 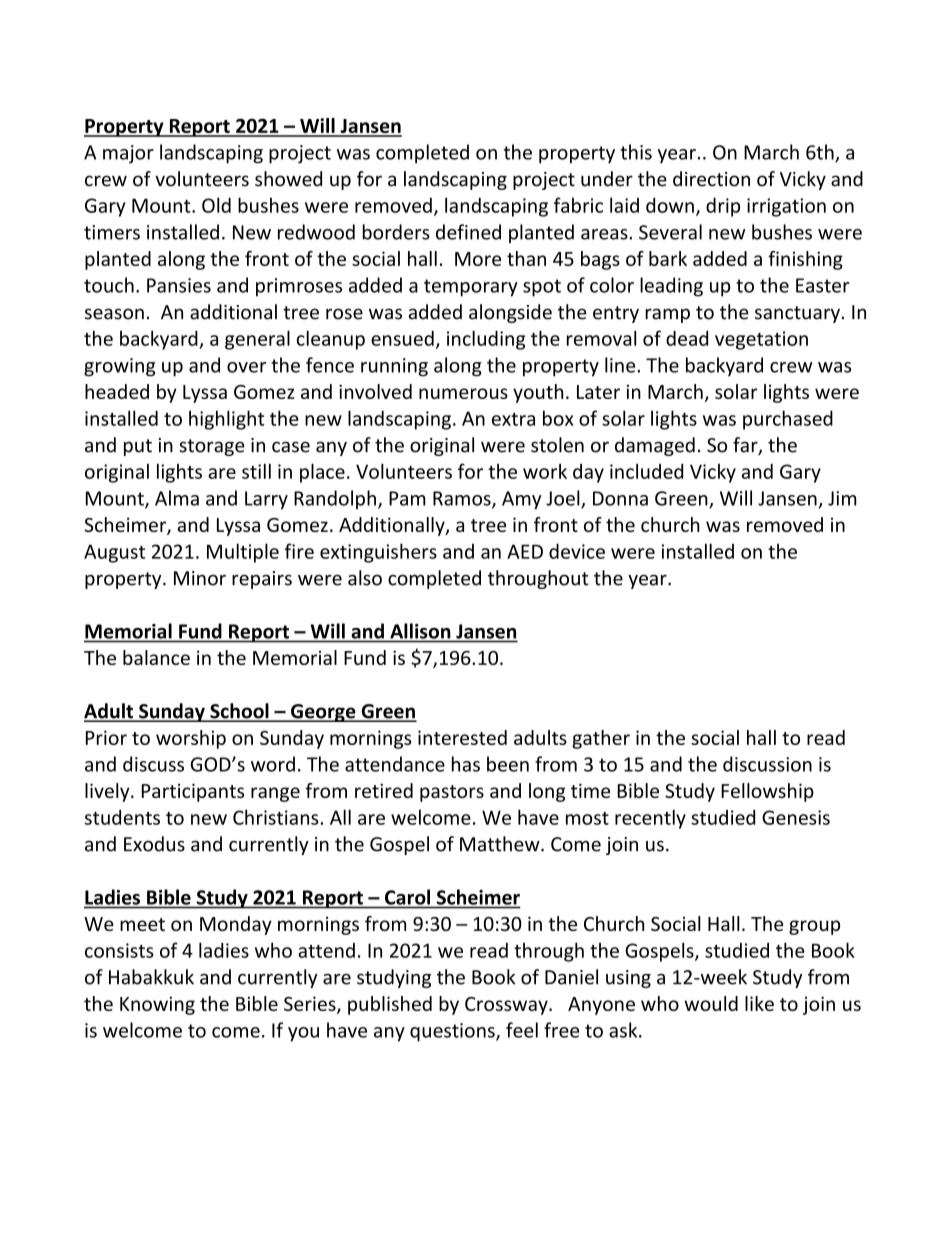 I want to click on Old, so click(x=216, y=205).
